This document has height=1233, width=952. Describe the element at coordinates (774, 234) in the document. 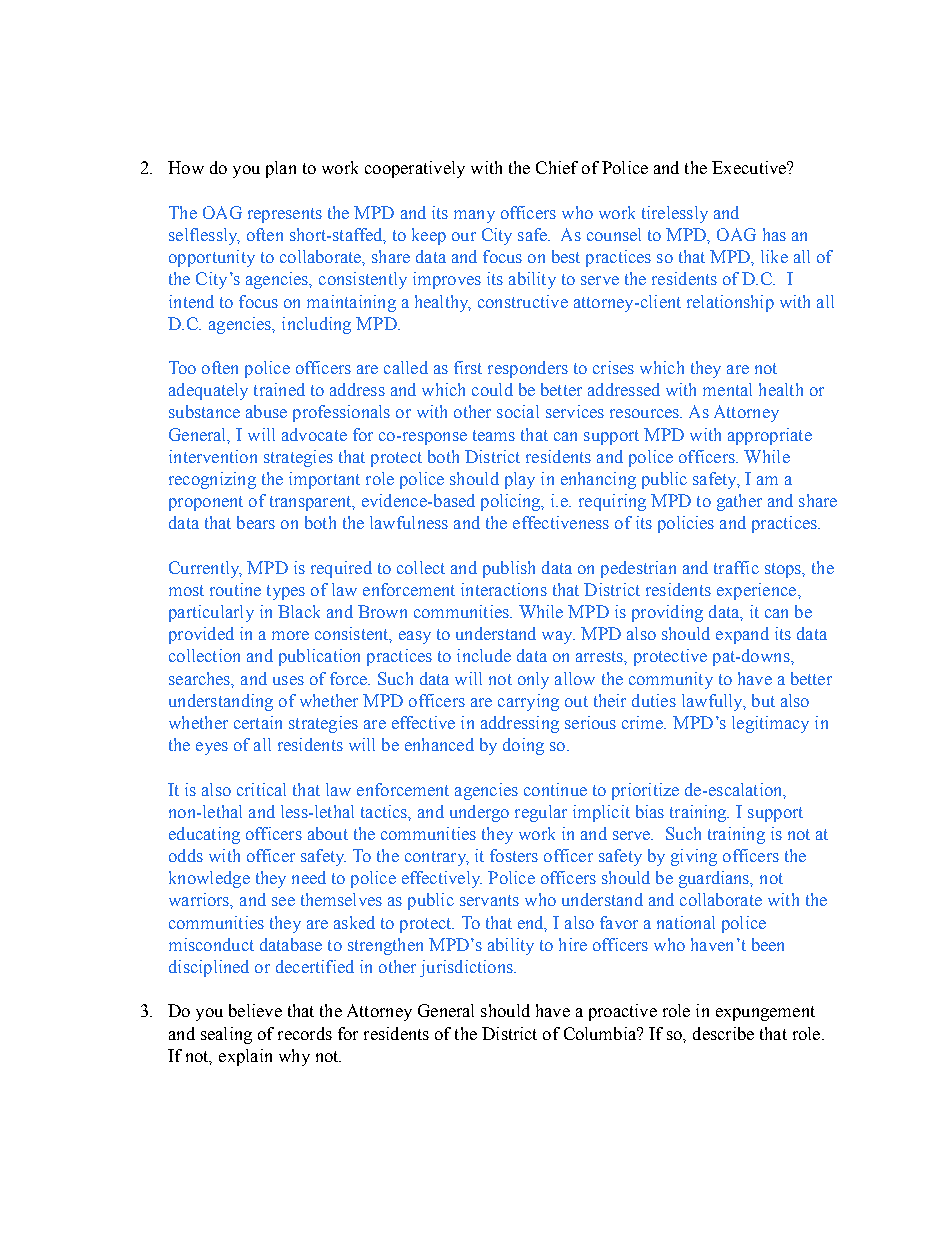

I see `has` at that location.
